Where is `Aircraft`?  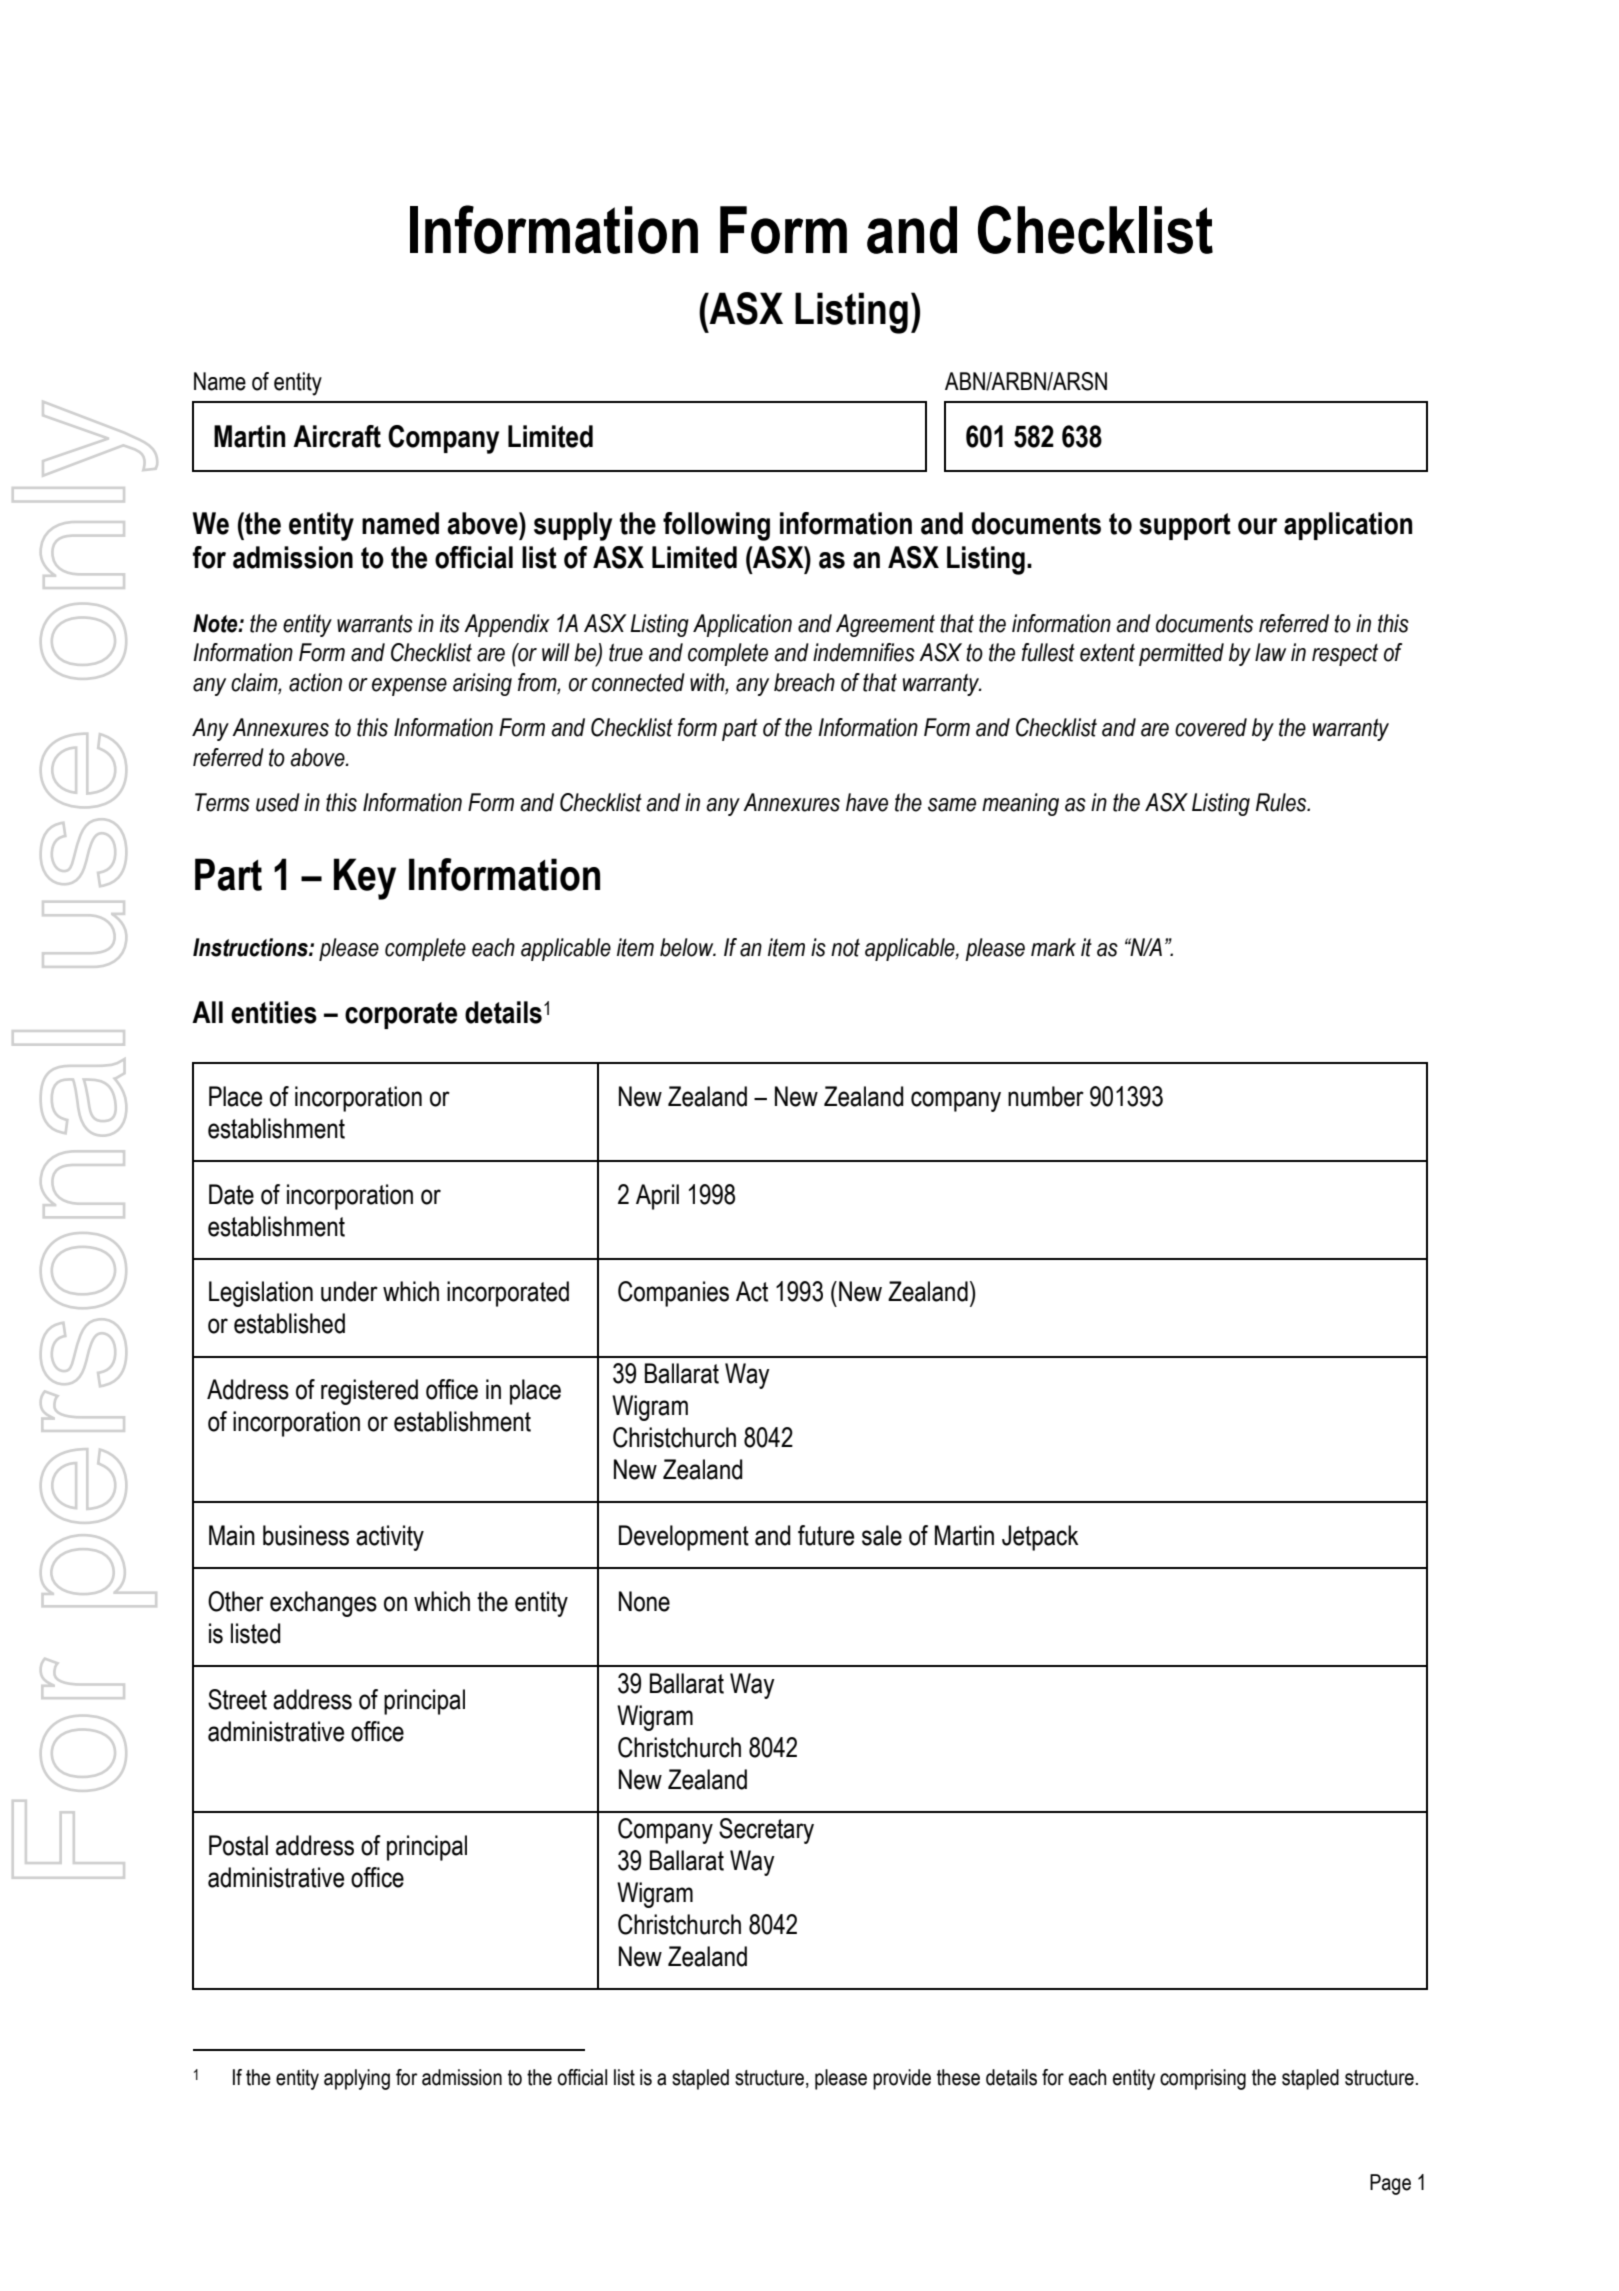
Aircraft is located at coordinates (337, 436).
